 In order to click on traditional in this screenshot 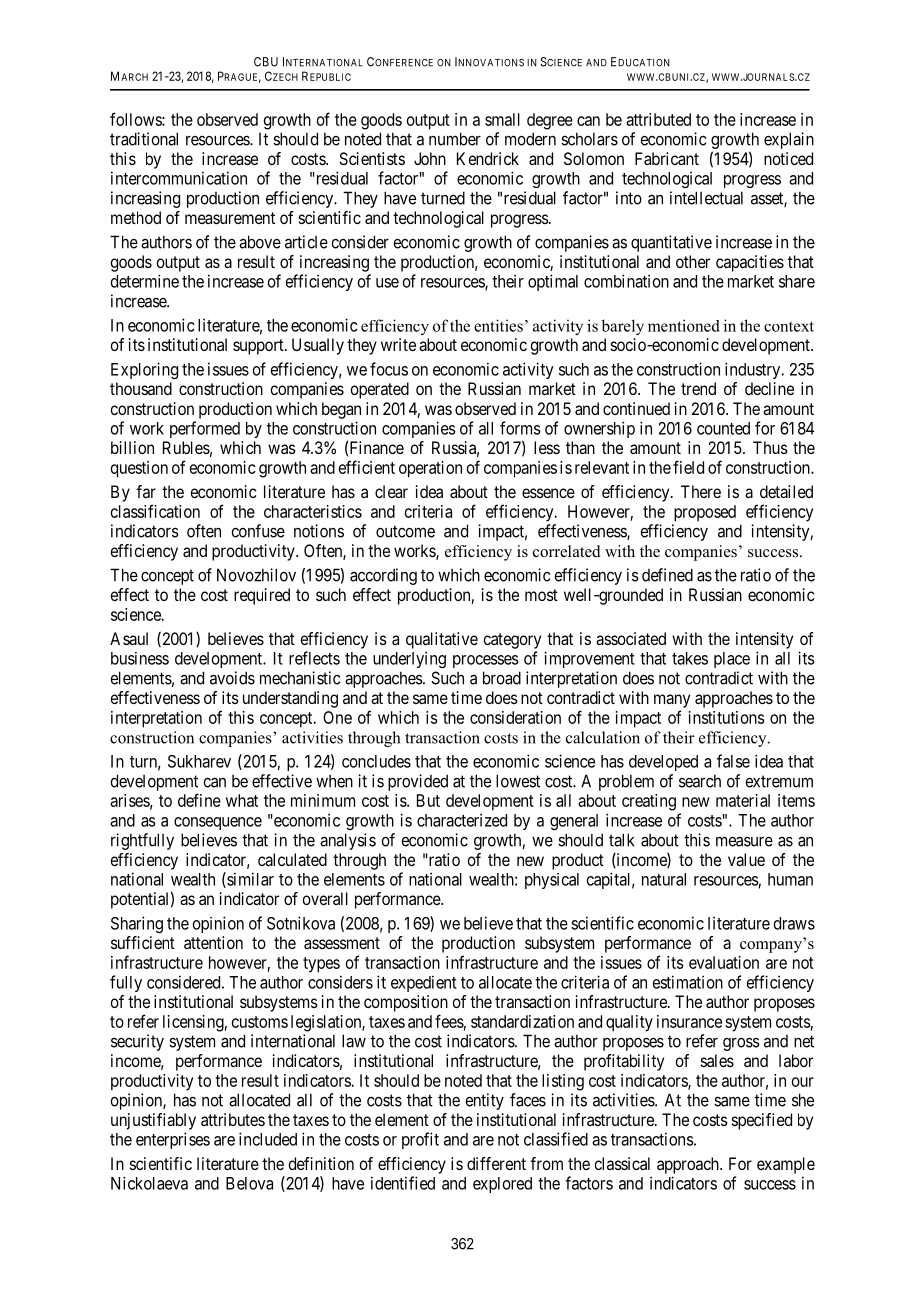, I will do `click(144, 139)`.
